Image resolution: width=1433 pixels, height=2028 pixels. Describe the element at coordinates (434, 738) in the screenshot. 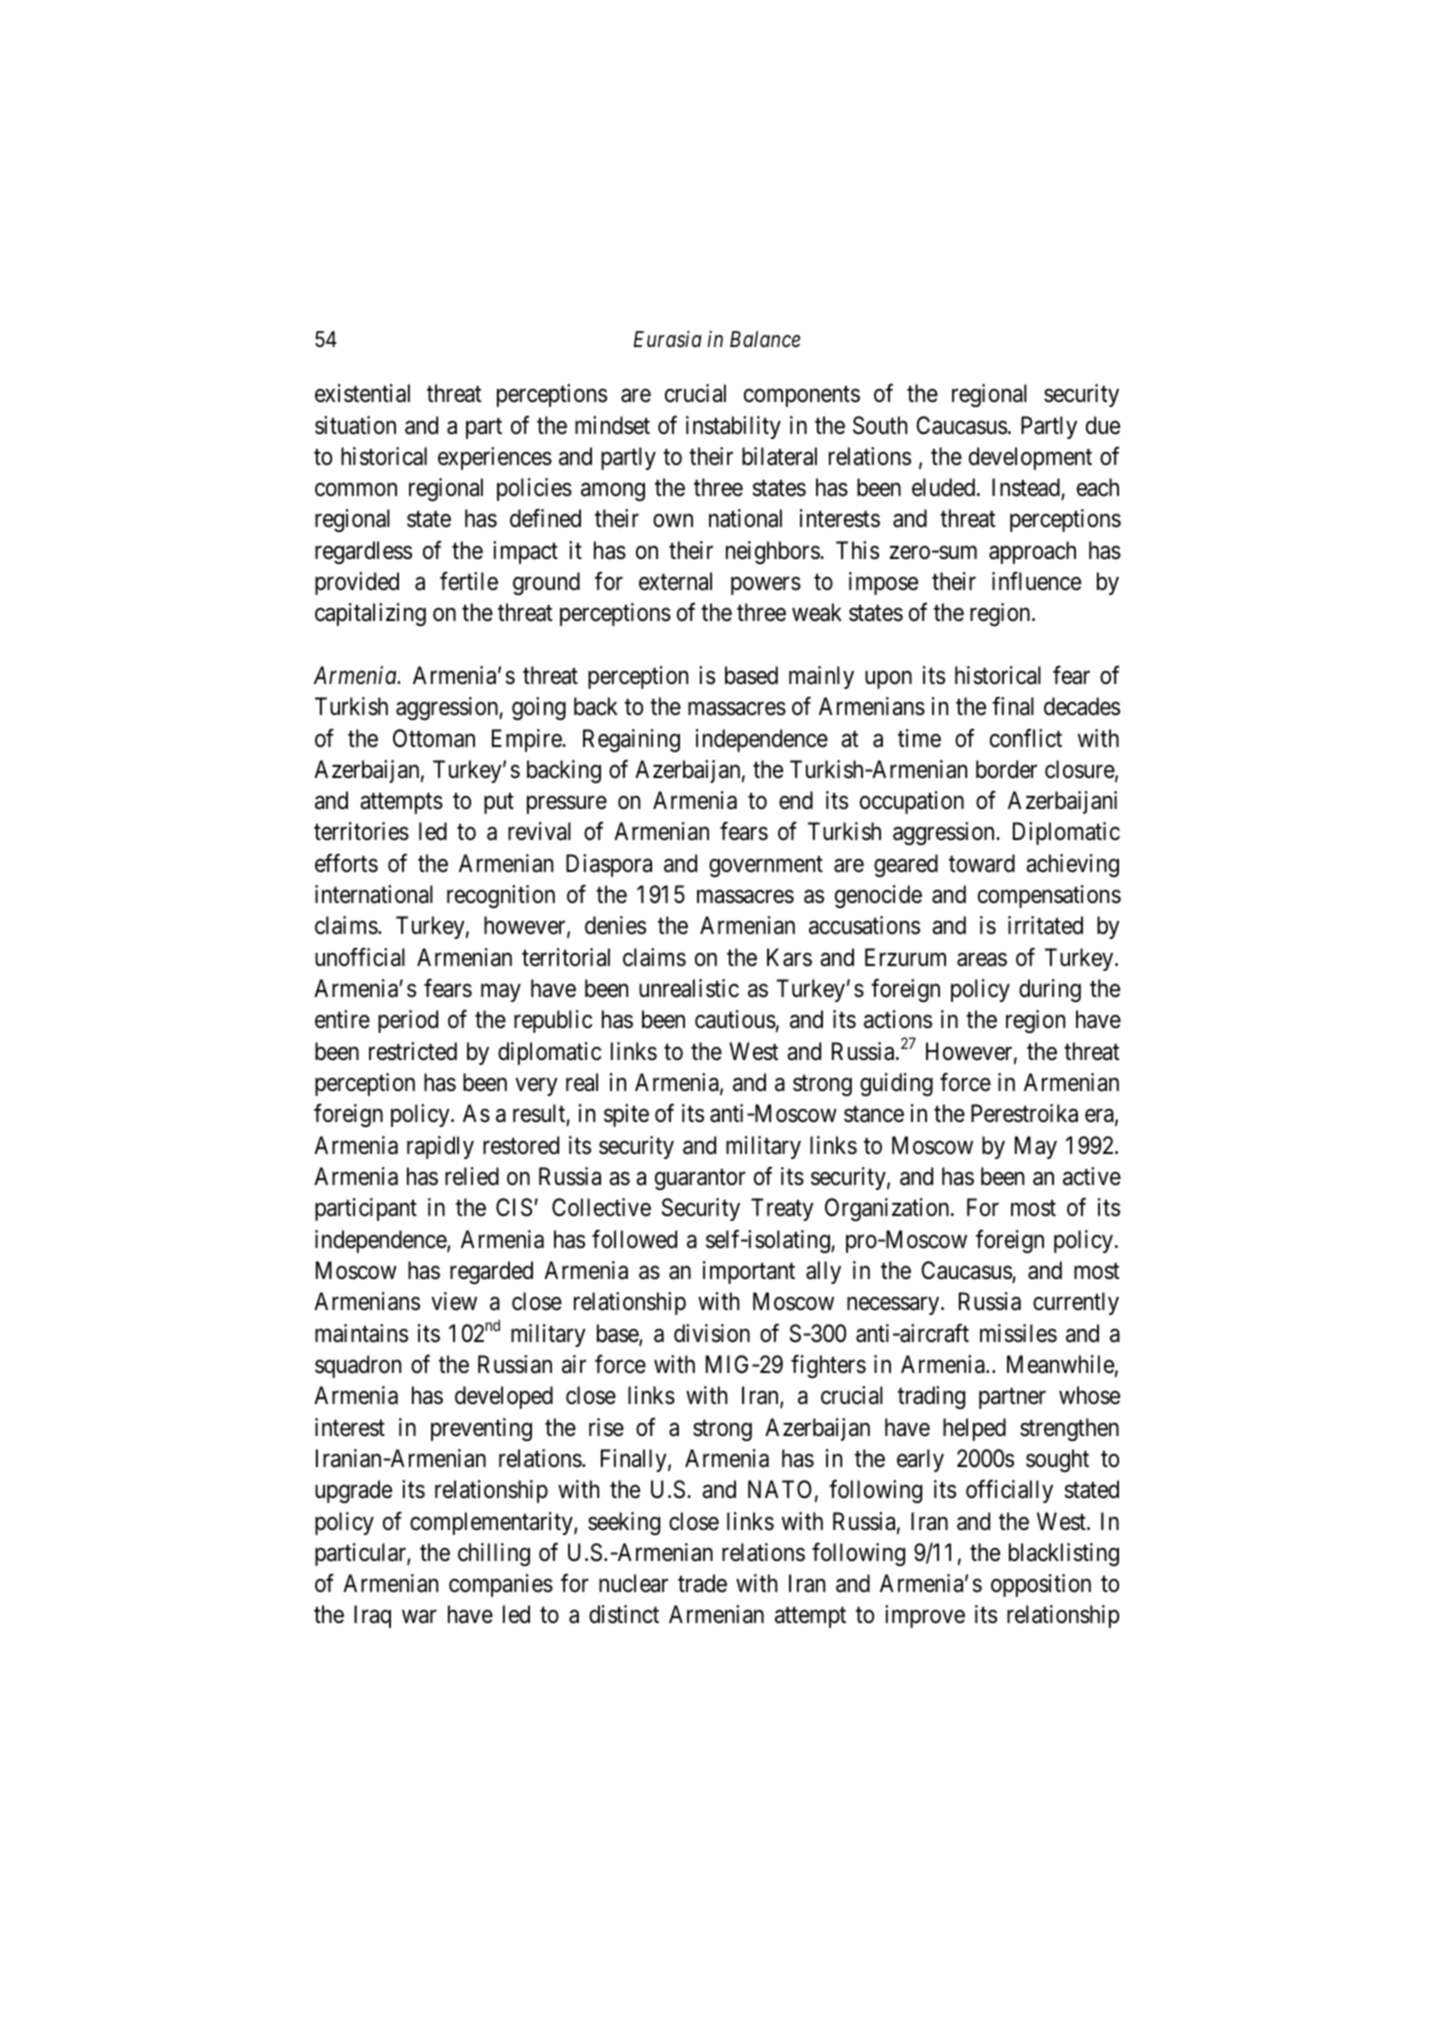

I see `Ottoman` at that location.
